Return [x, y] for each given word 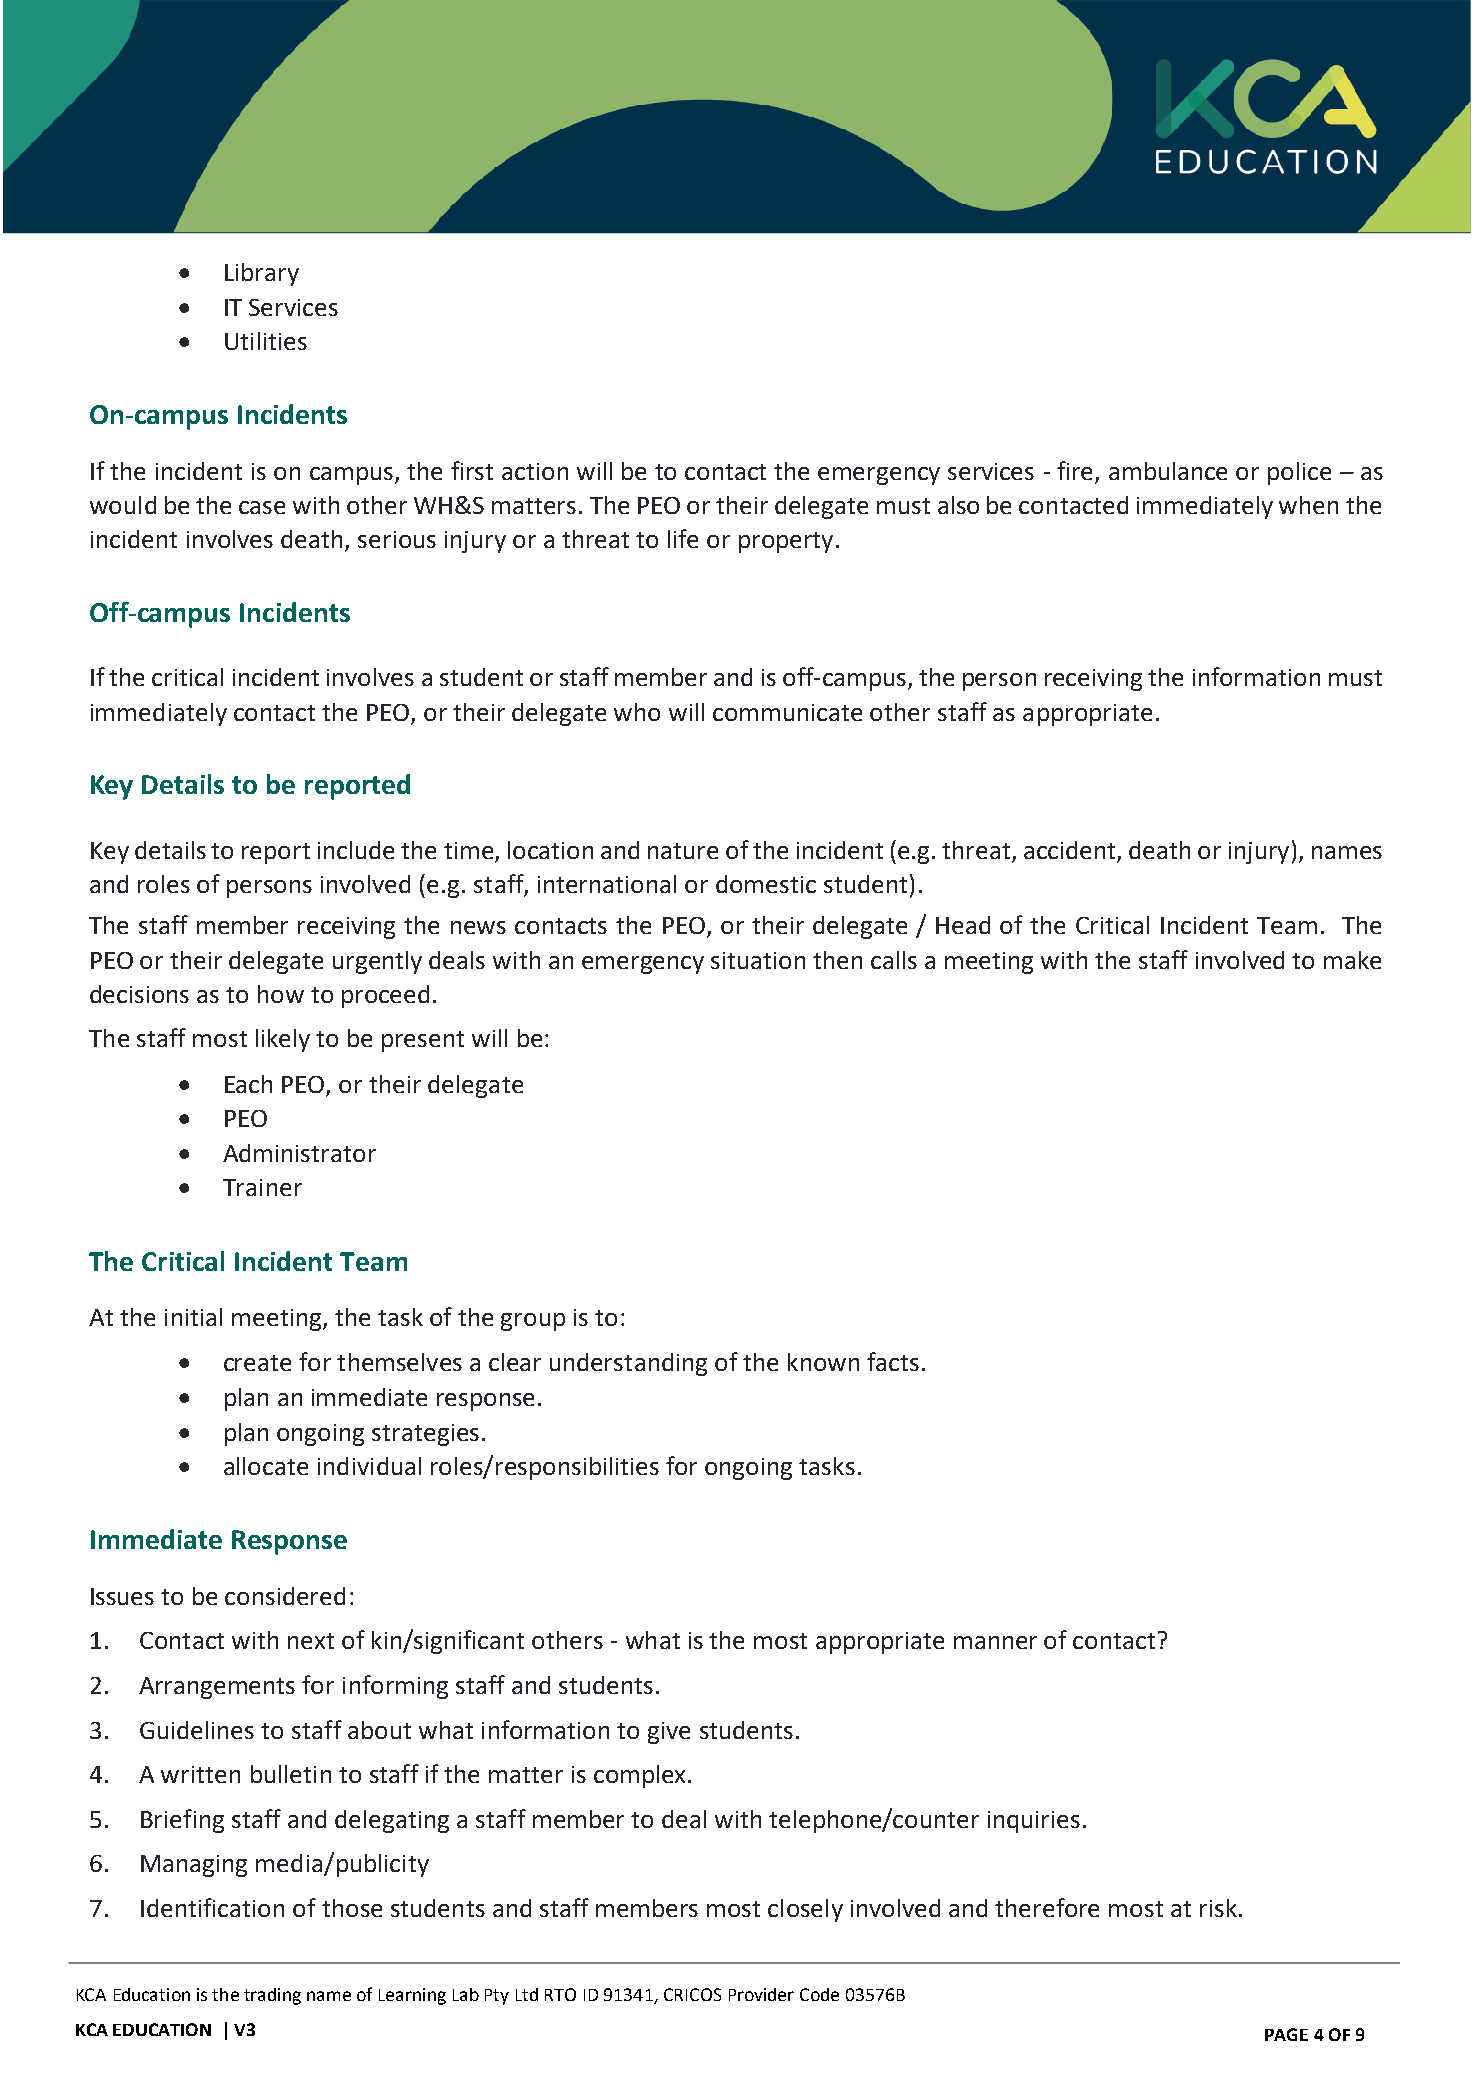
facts [893, 1361]
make [1352, 960]
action [535, 471]
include [356, 850]
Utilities [266, 341]
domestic [766, 884]
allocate [266, 1466]
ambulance [1168, 471]
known [823, 1362]
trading [272, 1996]
